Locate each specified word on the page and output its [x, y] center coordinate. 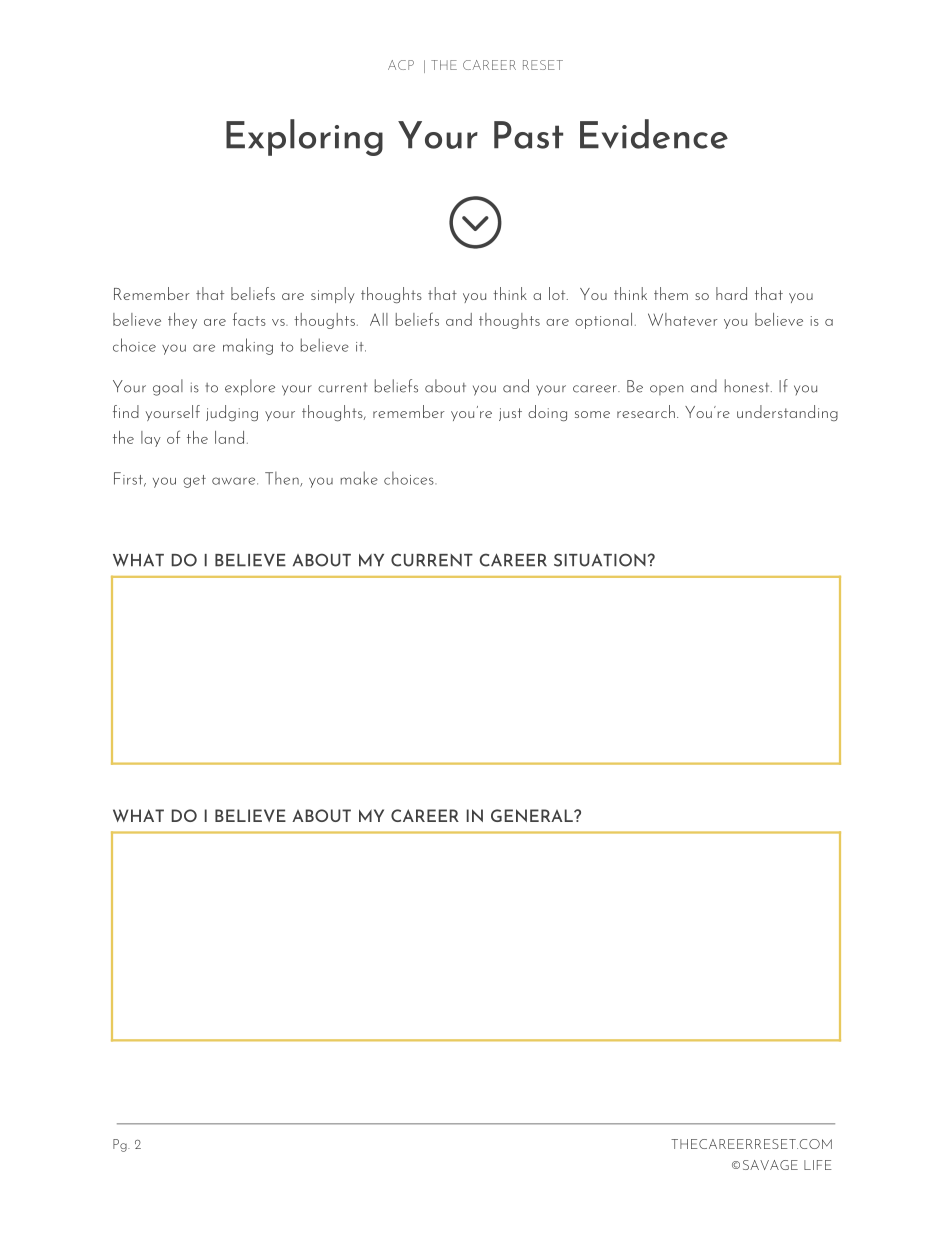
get [194, 481]
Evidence [654, 134]
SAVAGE [770, 1165]
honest [748, 386]
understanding [787, 413]
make [359, 478]
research [646, 411]
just [510, 414]
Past [528, 135]
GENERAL [533, 815]
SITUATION [600, 560]
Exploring [304, 137]
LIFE [818, 1165]
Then [283, 479]
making [248, 346]
